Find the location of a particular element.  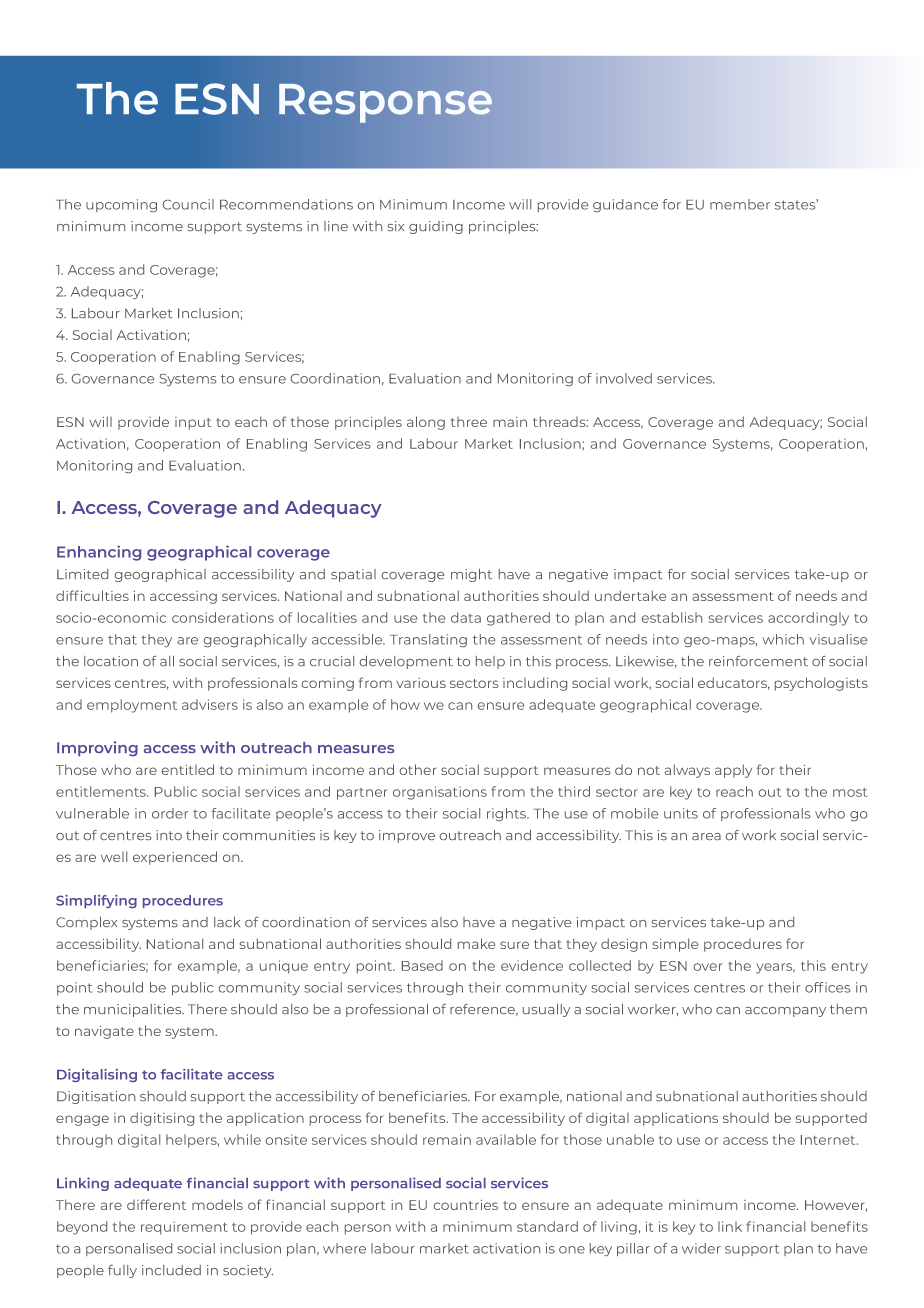

Response is located at coordinates (385, 103).
